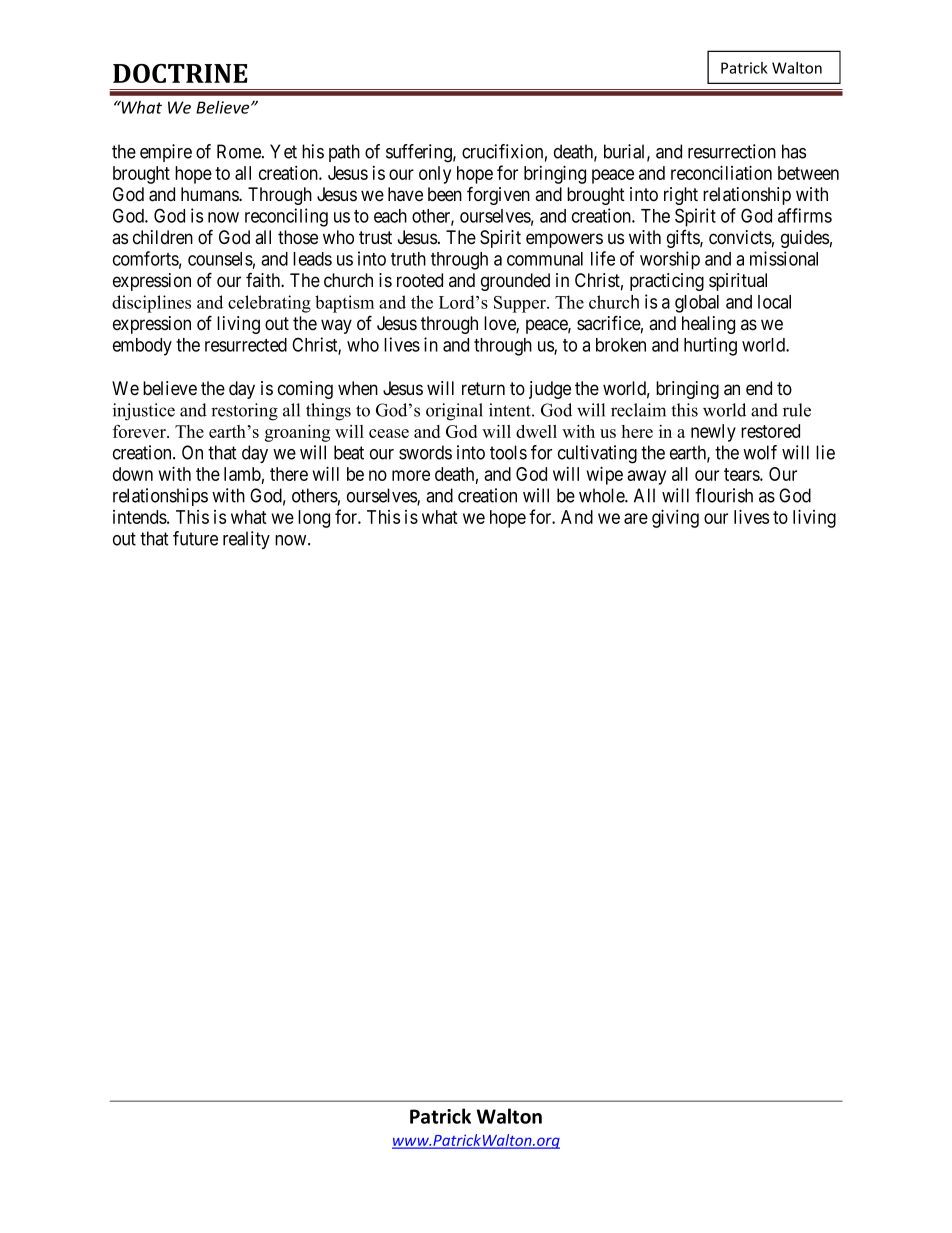  I want to click on humans, so click(210, 194).
